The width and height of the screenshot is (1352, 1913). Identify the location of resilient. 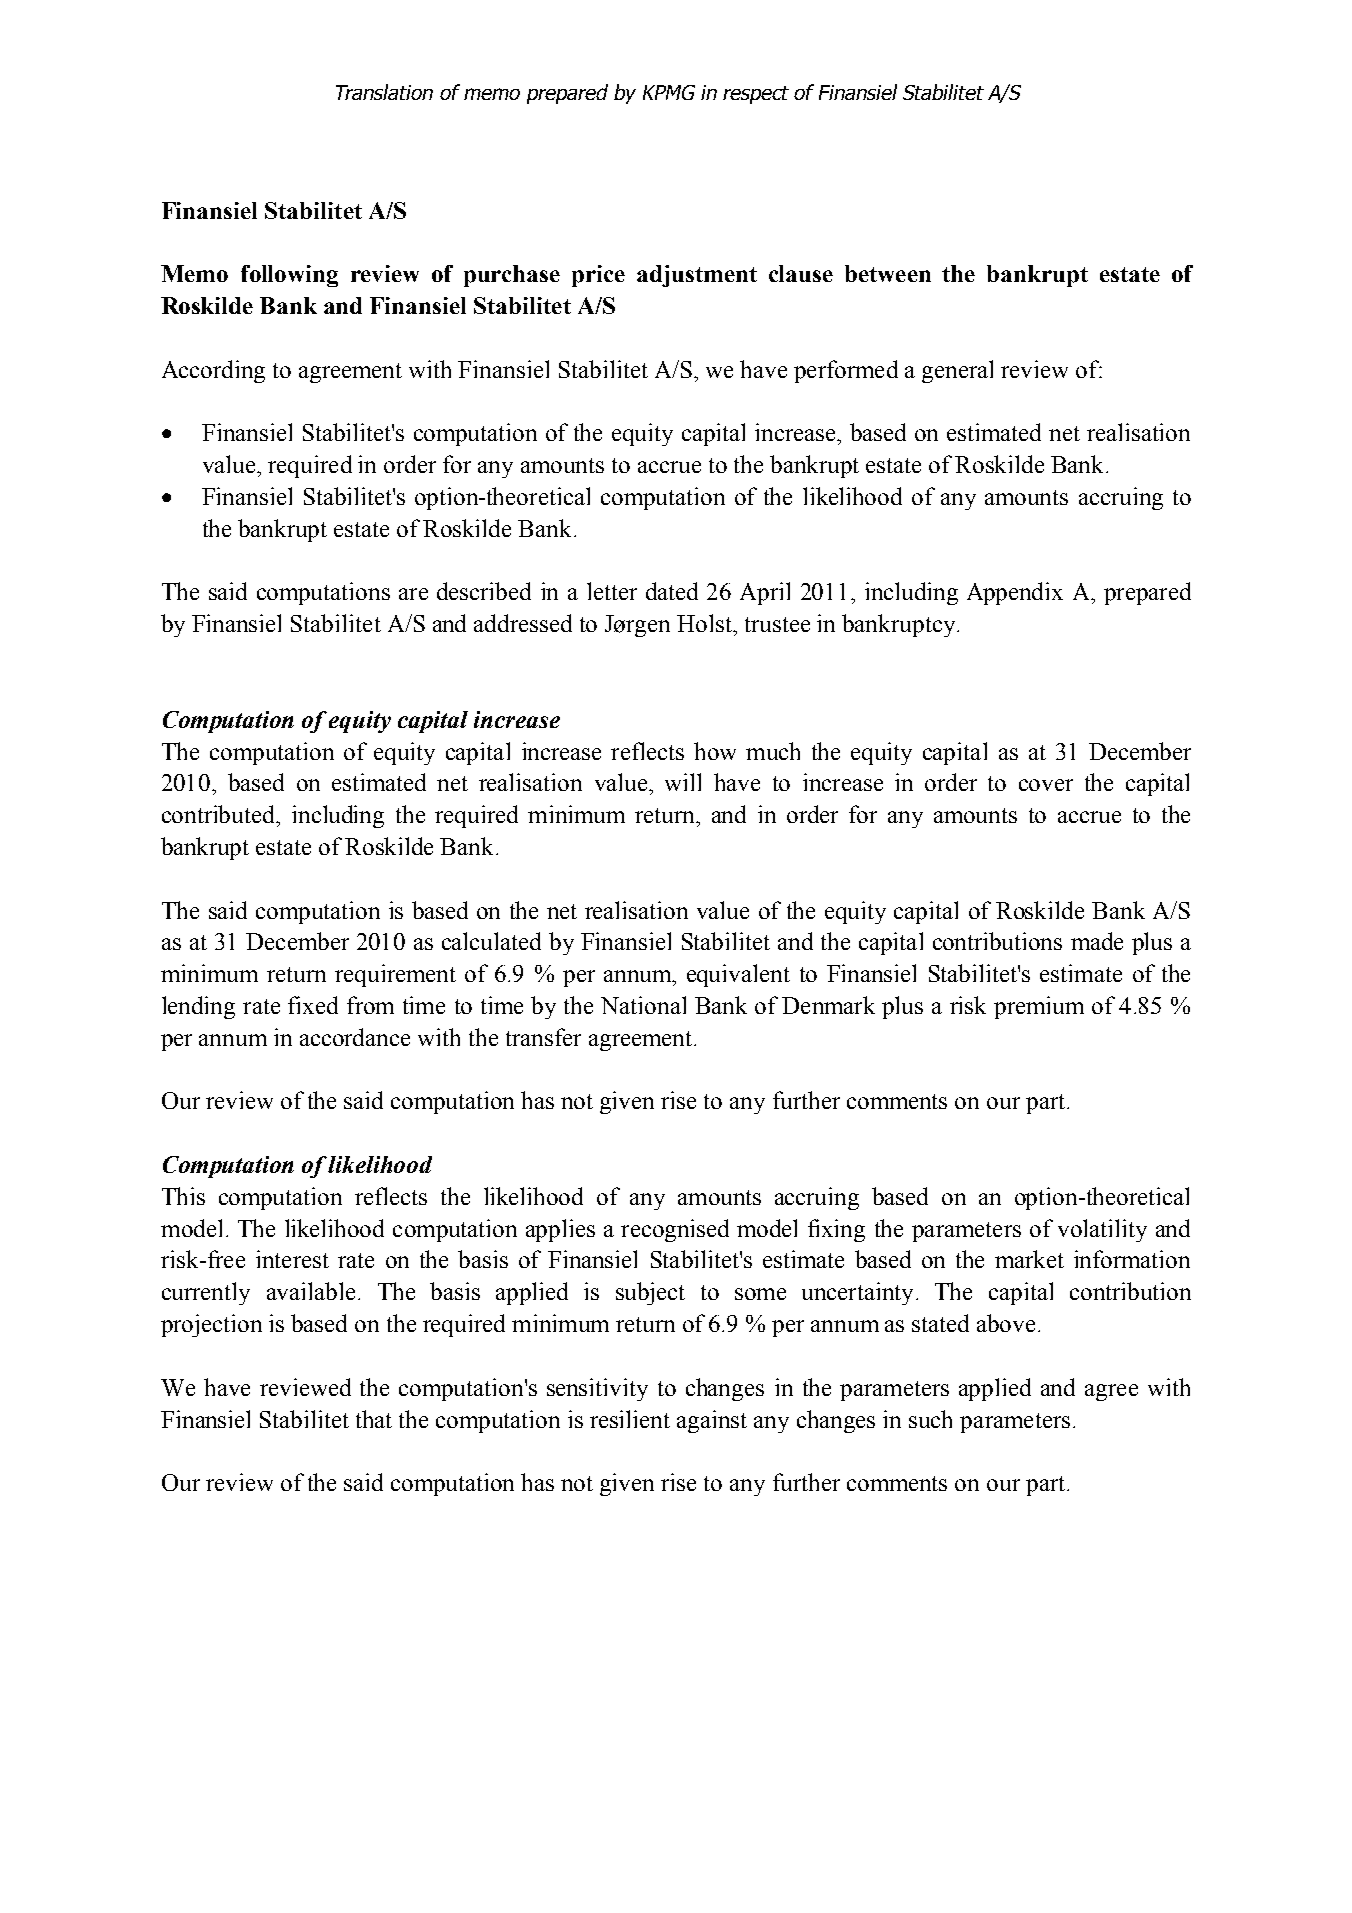
(630, 1419).
